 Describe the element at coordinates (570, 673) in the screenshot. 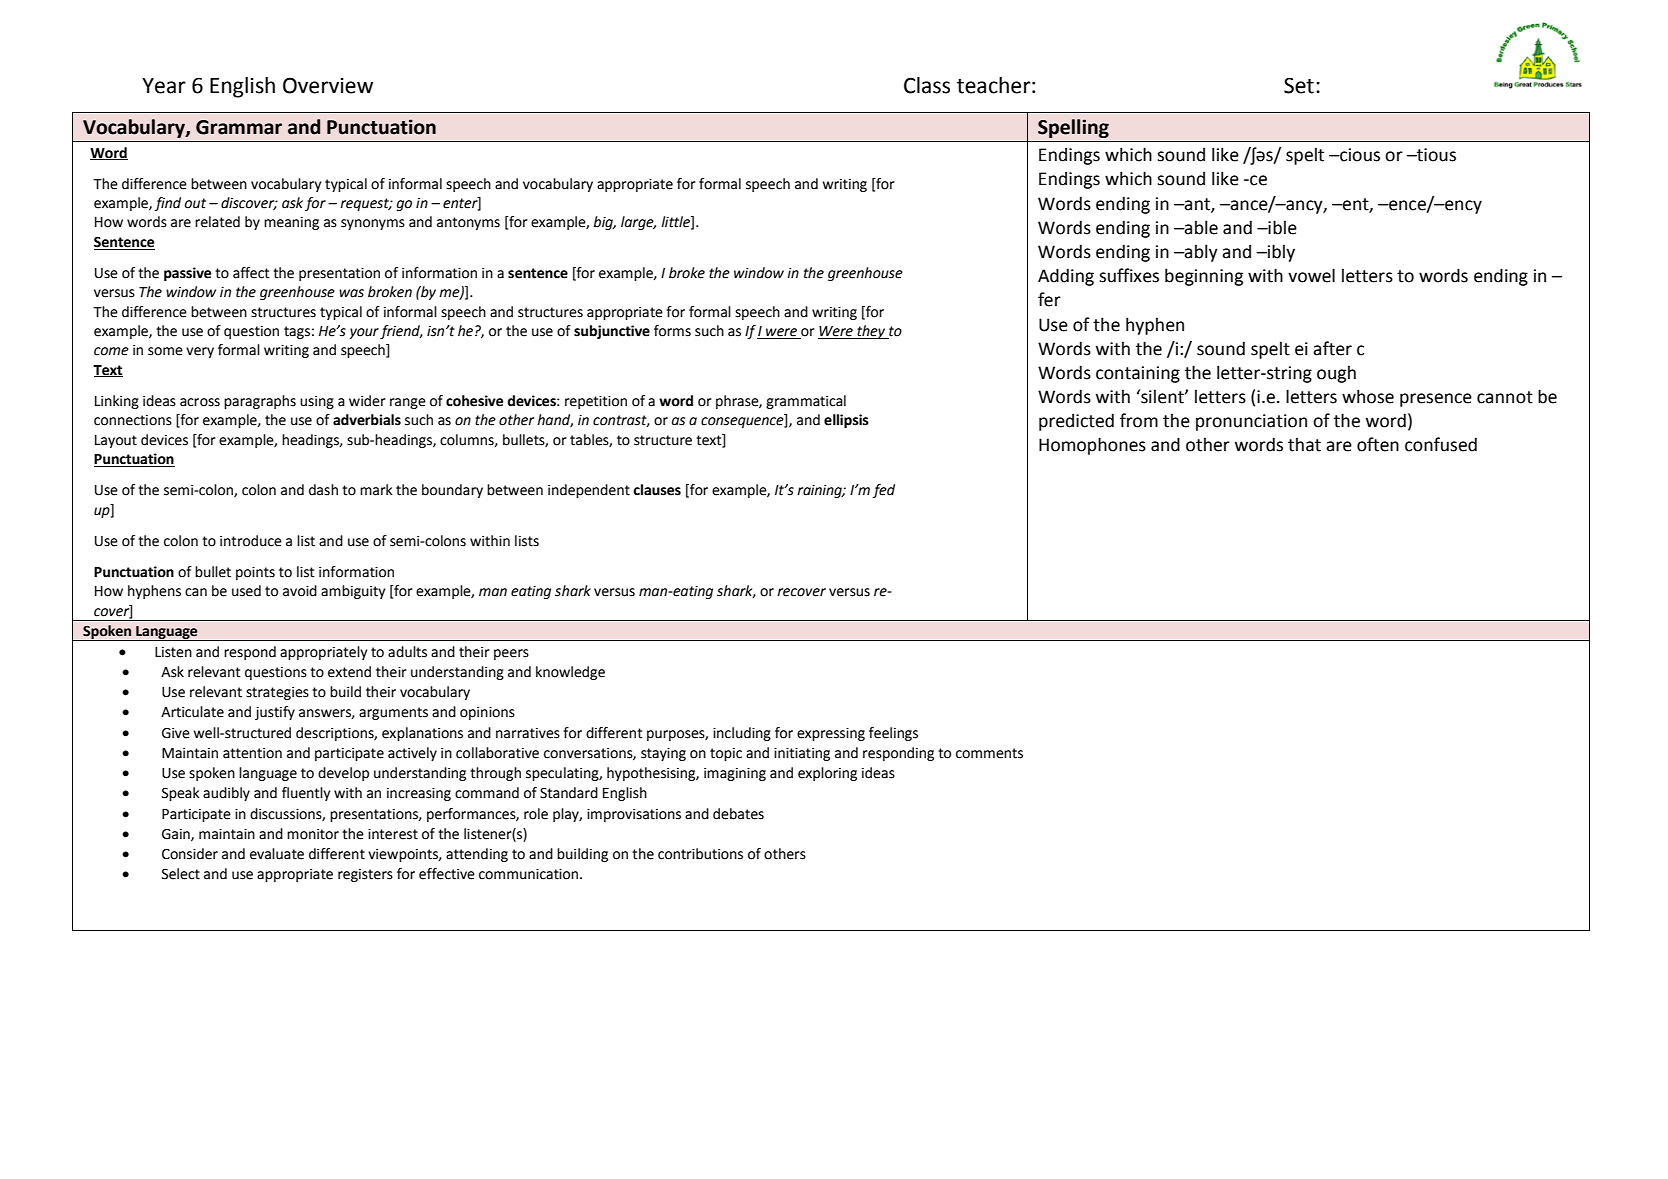

I see `knowledge` at that location.
